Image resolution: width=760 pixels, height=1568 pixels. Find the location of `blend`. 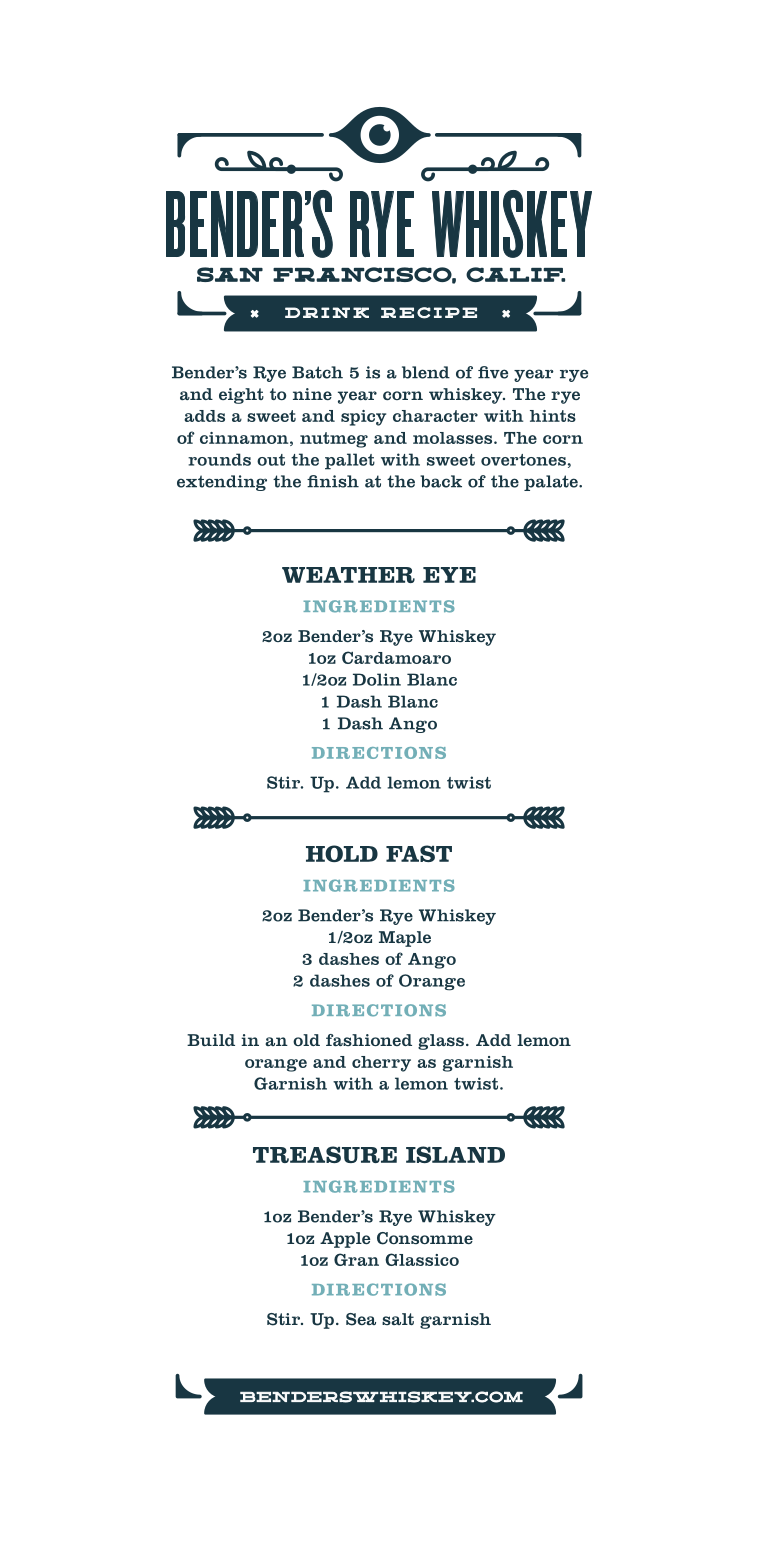

blend is located at coordinates (426, 372).
